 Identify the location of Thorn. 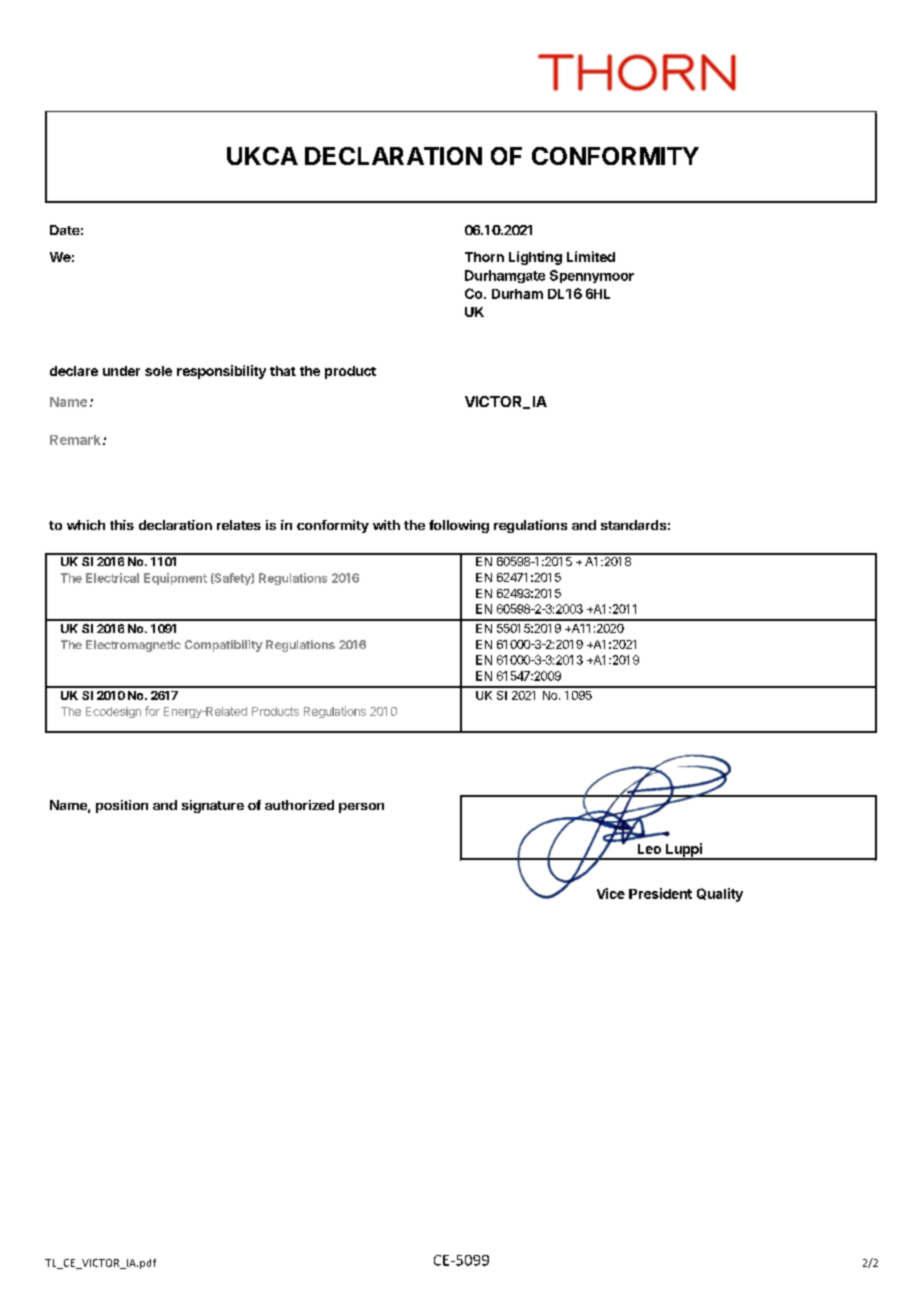
(484, 257).
